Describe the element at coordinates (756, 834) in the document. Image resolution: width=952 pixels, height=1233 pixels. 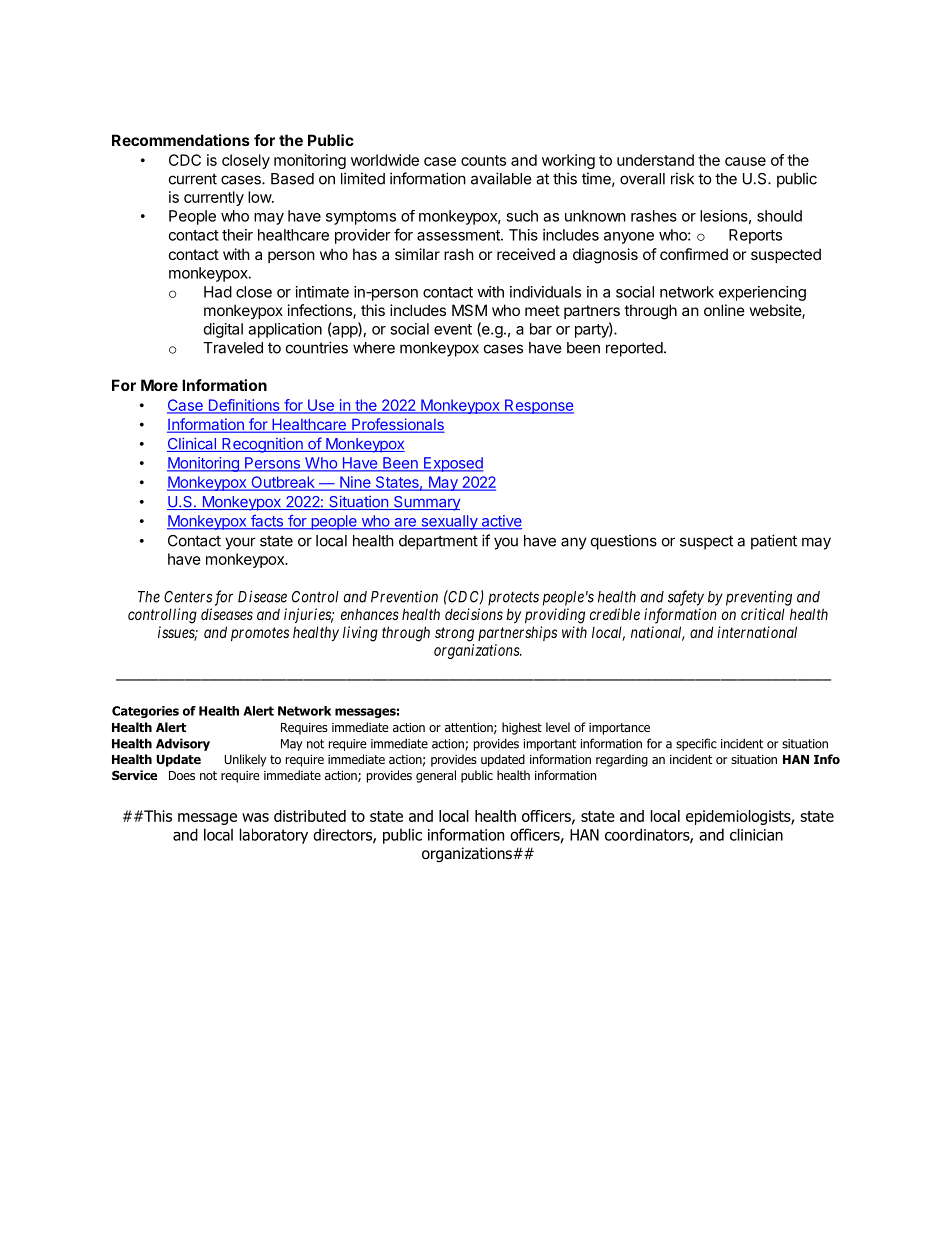
I see `clinician` at that location.
